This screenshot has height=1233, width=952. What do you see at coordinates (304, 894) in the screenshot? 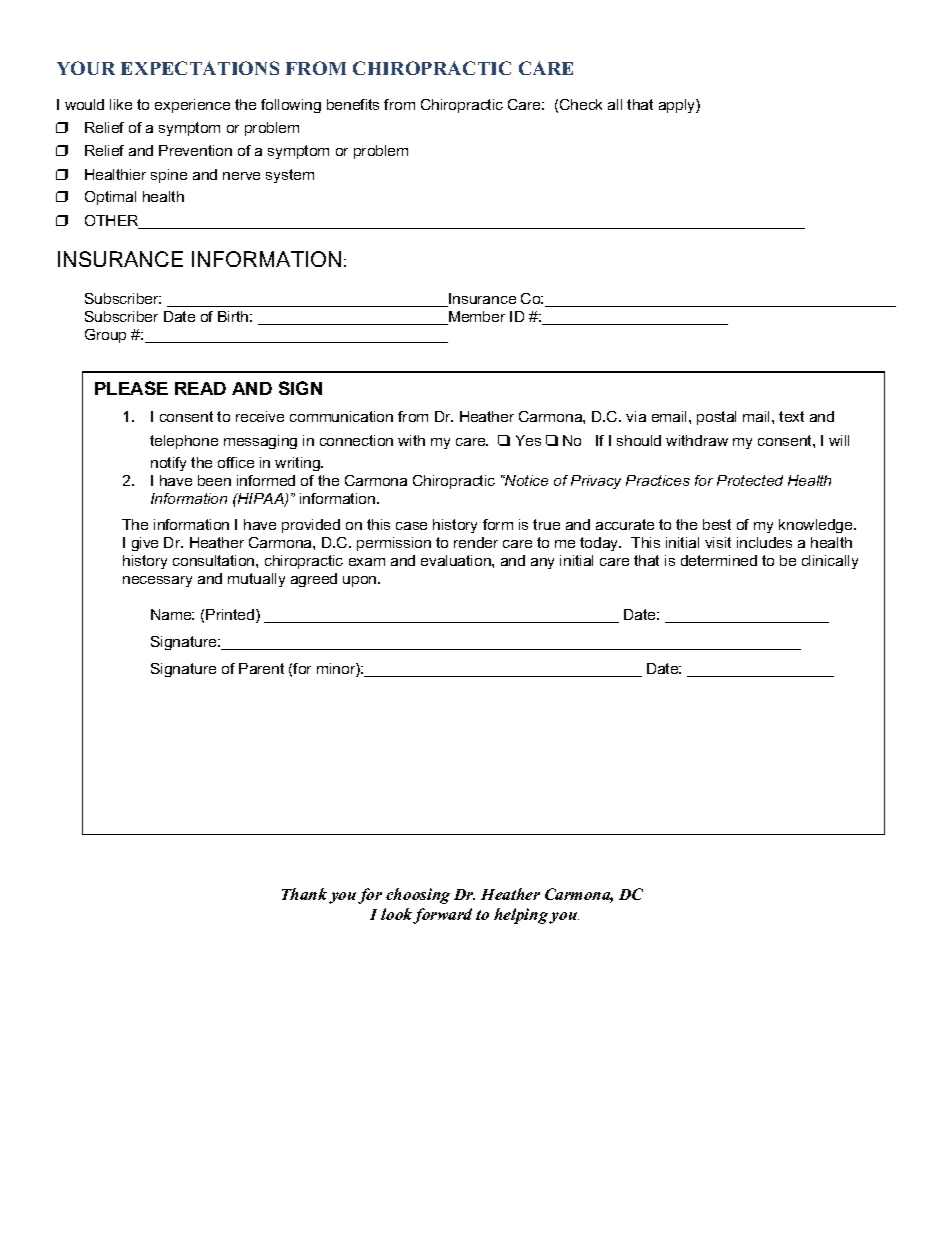
I see `Thank` at bounding box center [304, 894].
